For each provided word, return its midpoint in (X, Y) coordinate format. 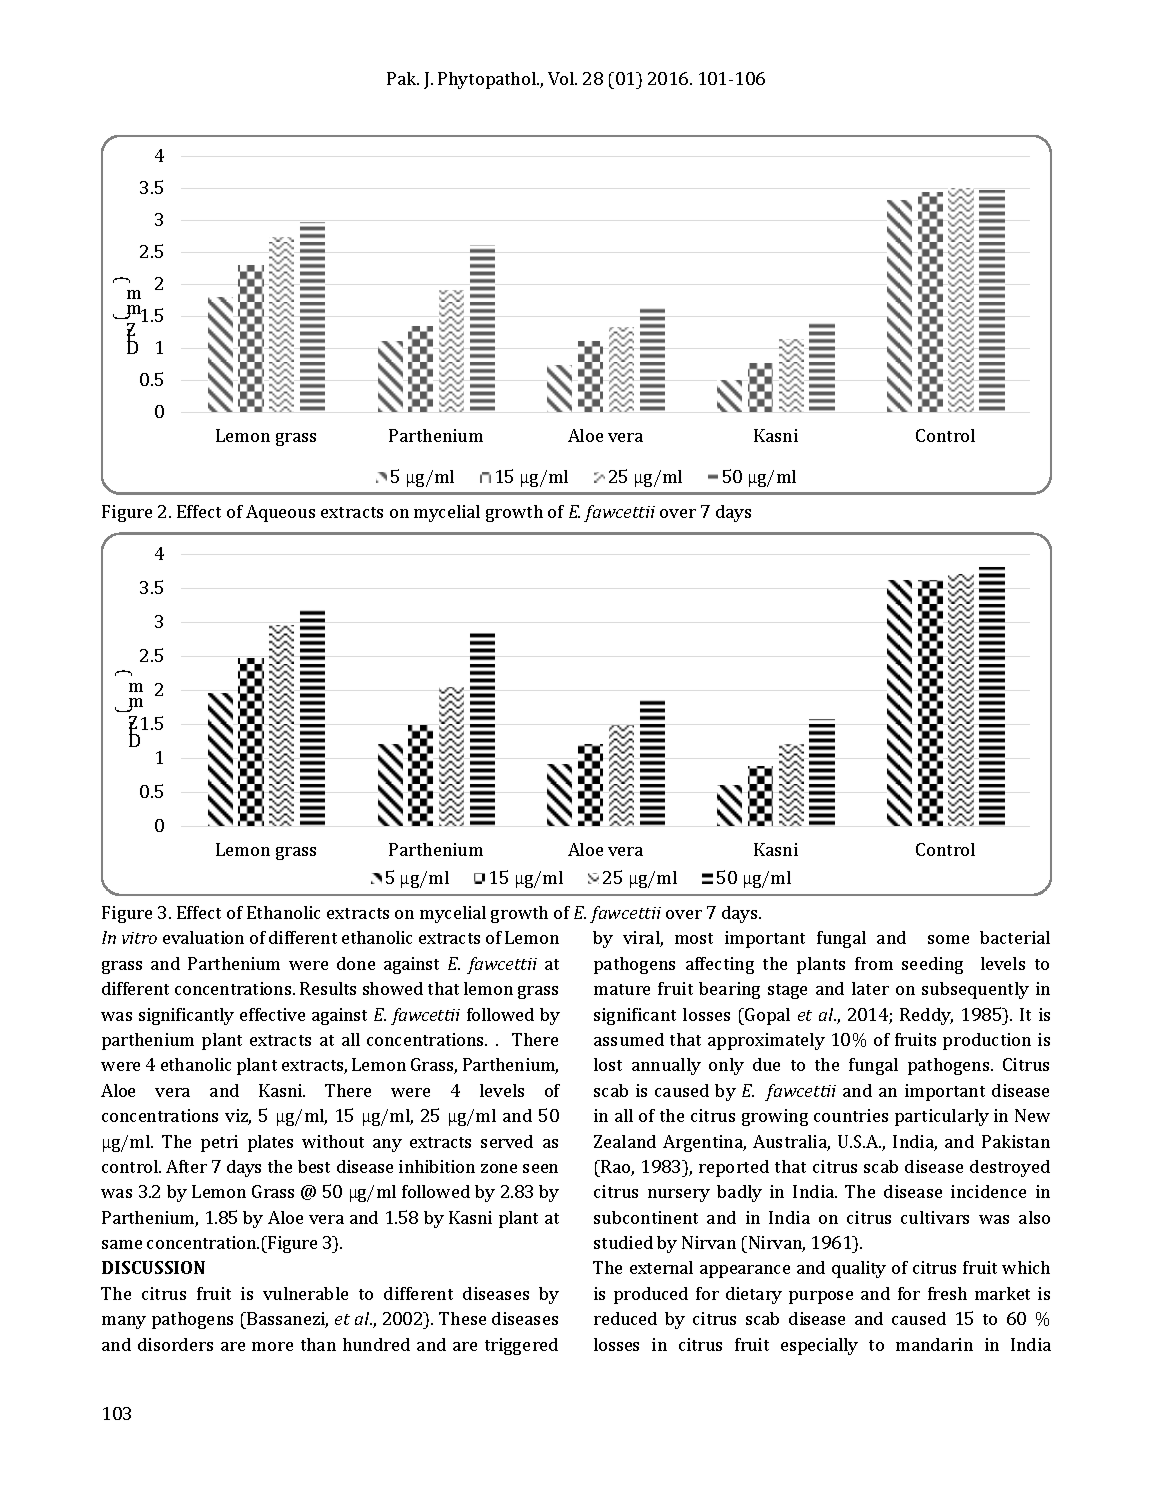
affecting (720, 965)
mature (622, 989)
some (948, 939)
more (272, 1346)
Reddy (926, 1016)
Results (328, 988)
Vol (562, 78)
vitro (139, 938)
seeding (932, 965)
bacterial (1015, 937)
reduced (625, 1318)
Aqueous (280, 513)
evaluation (203, 937)
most (694, 938)
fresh (947, 1293)
